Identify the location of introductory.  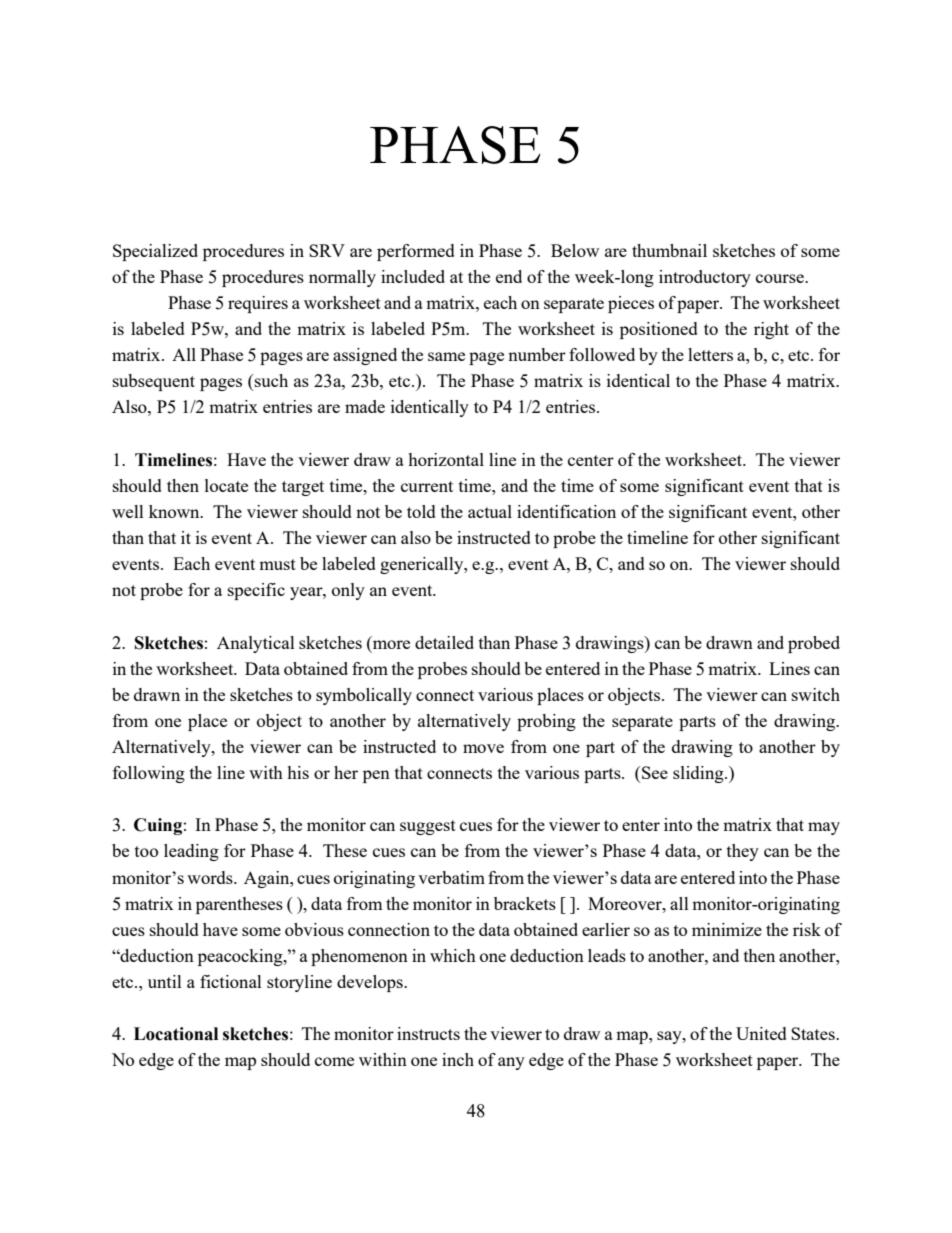
(705, 278).
